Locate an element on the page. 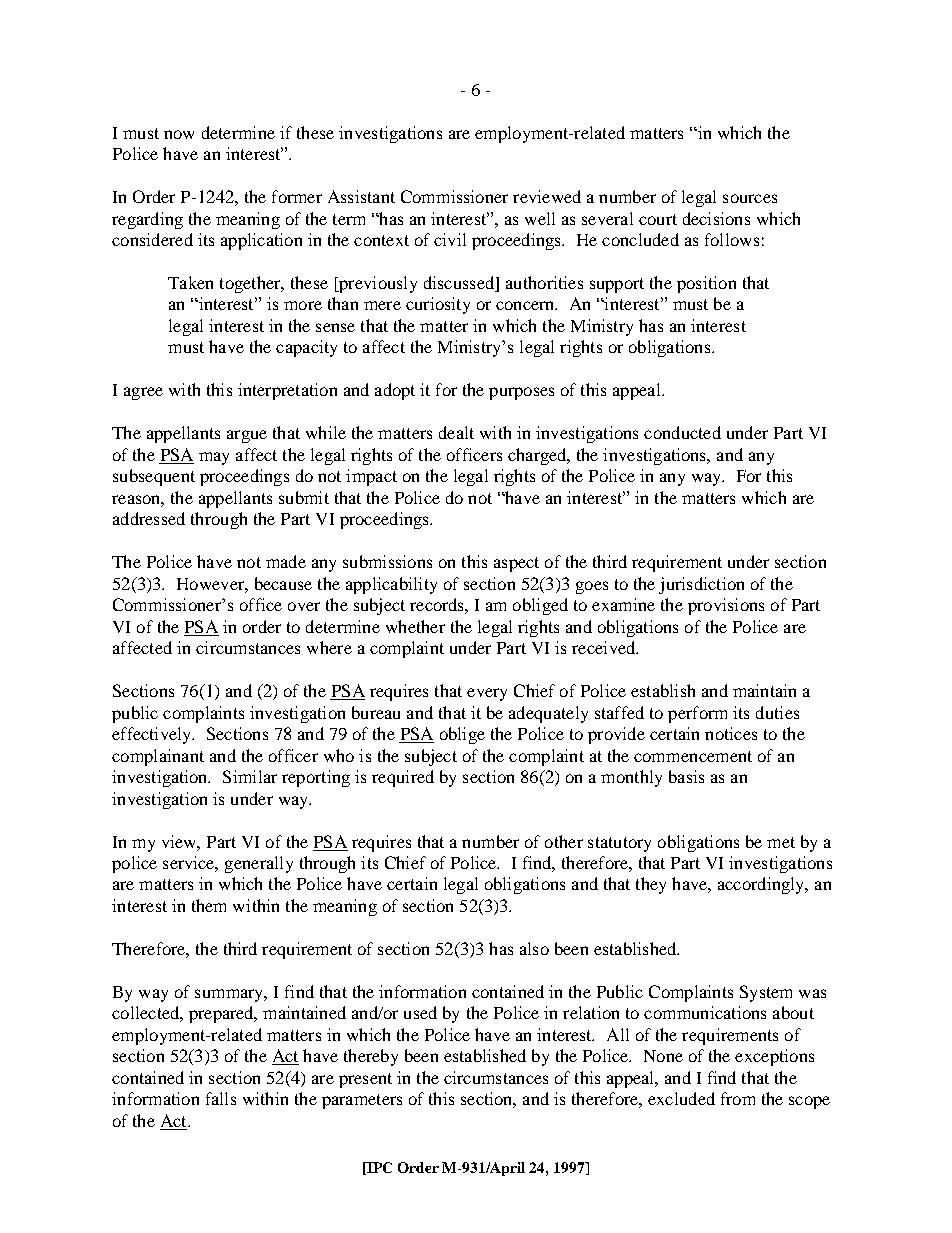 The width and height of the image is (952, 1233). dealt is located at coordinates (456, 432).
